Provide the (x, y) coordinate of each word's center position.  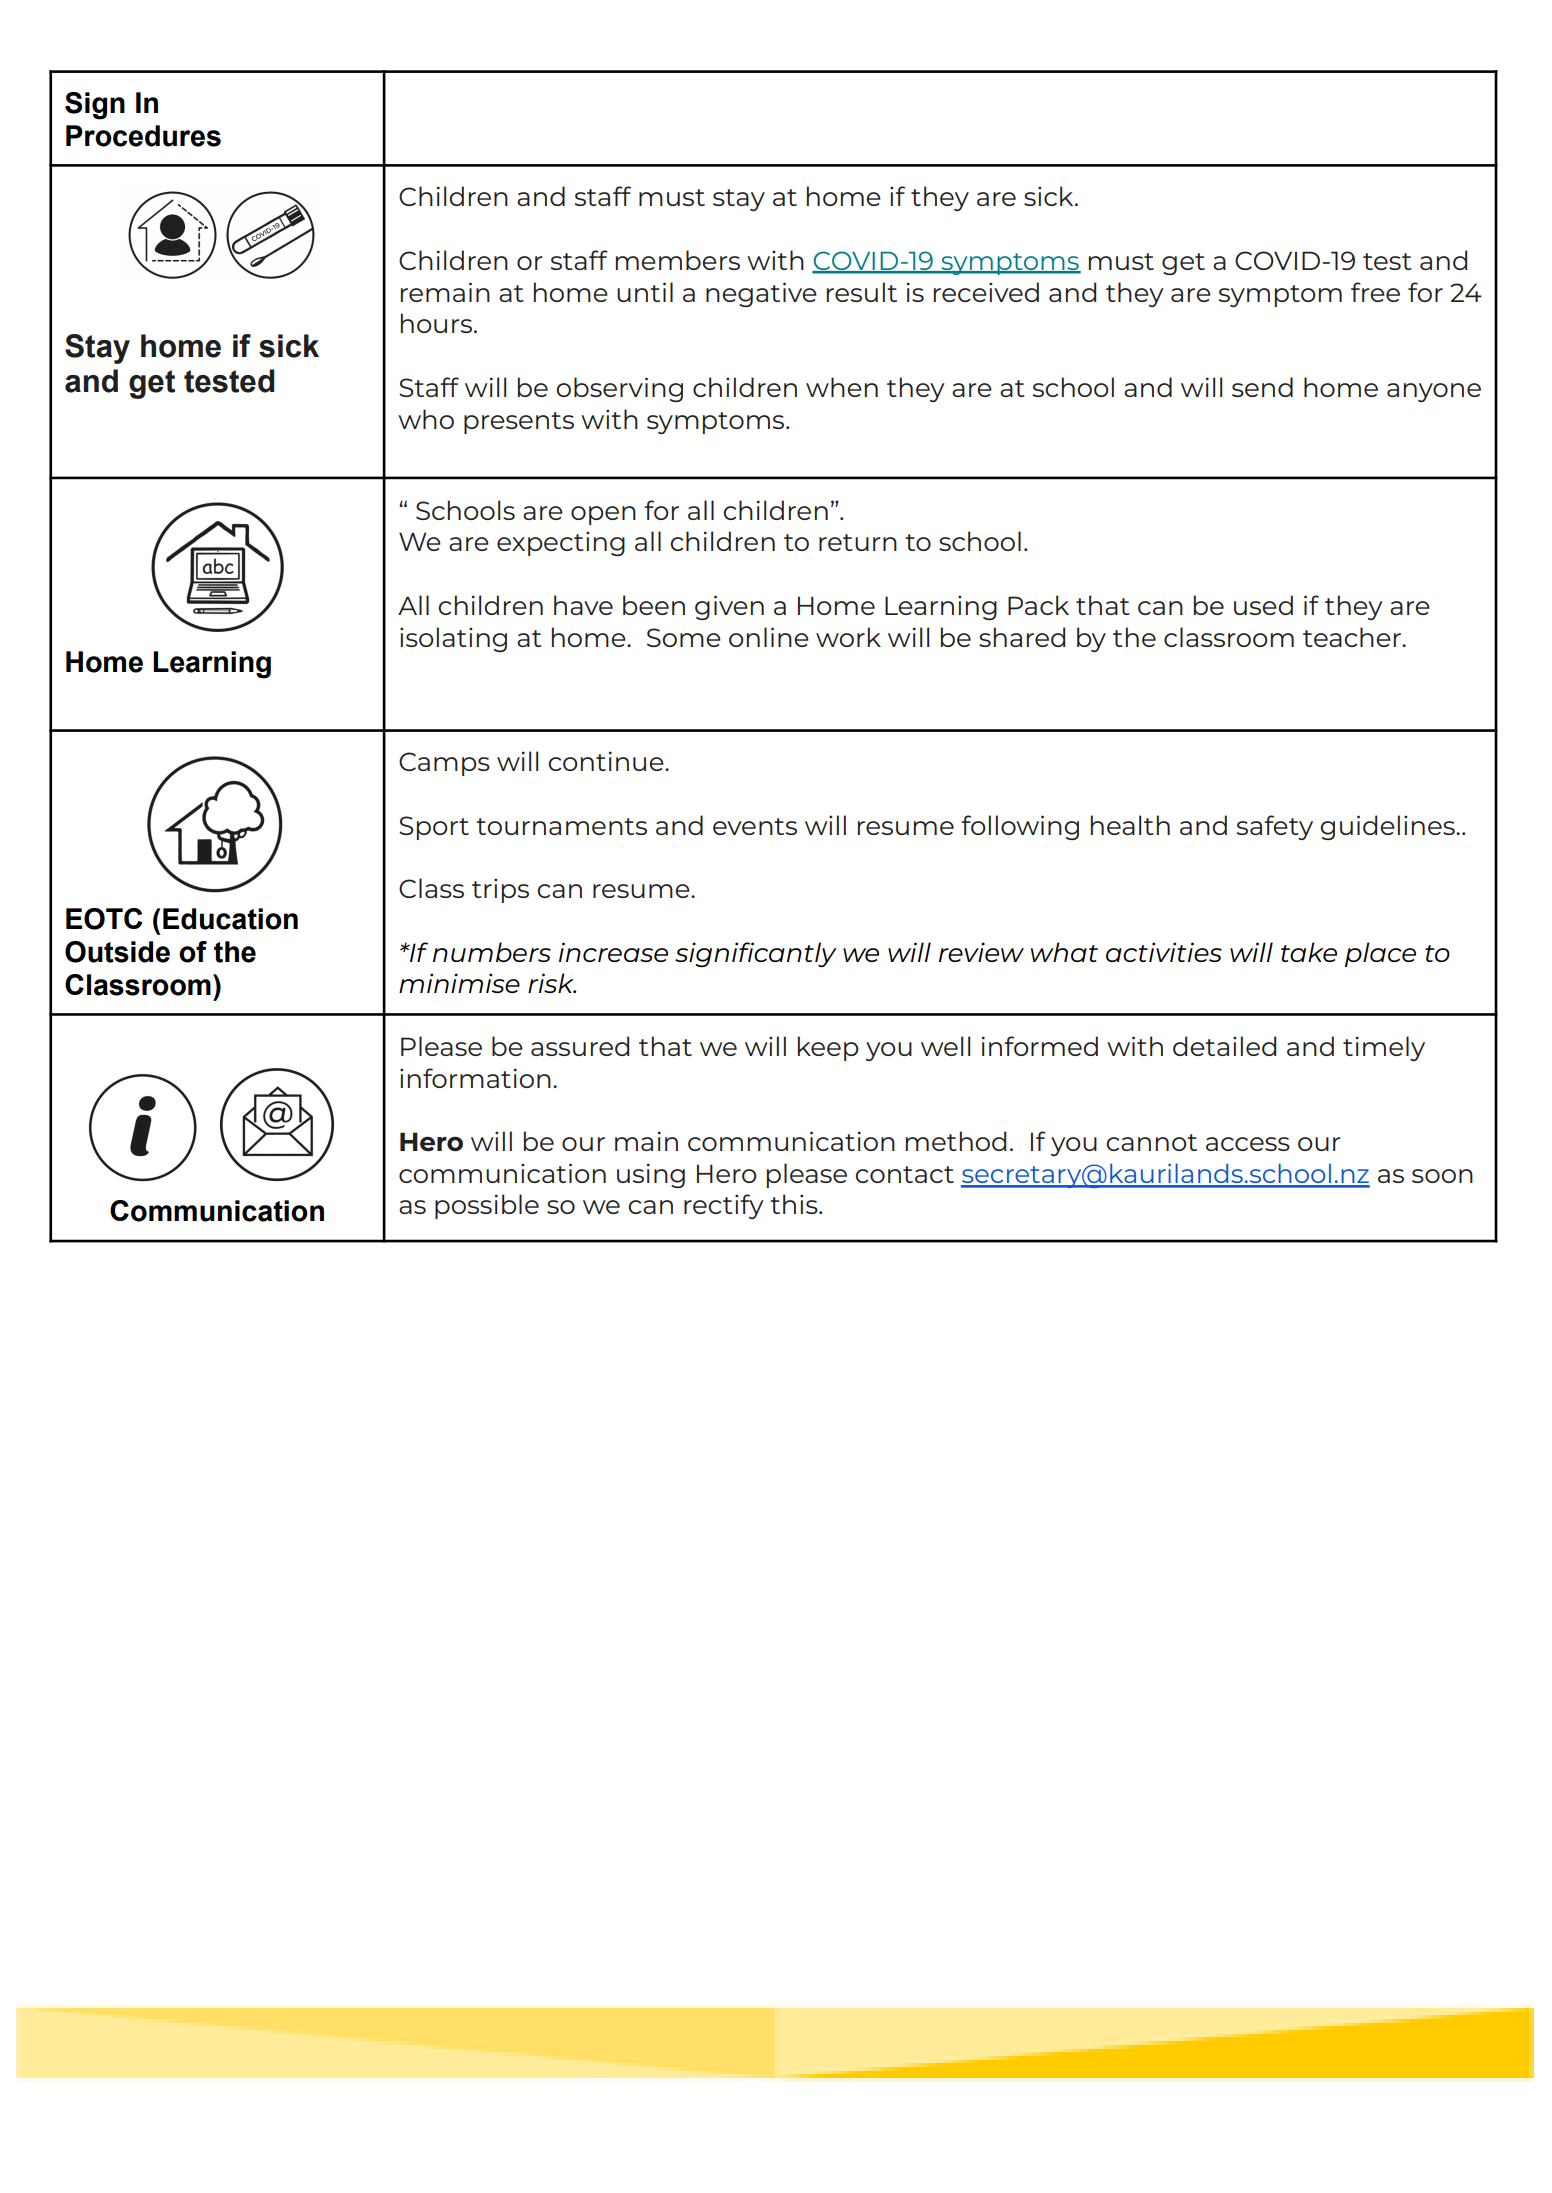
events (755, 826)
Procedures (143, 136)
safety (1275, 827)
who (426, 419)
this (795, 1204)
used (1263, 605)
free (1375, 292)
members (678, 260)
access (1248, 1144)
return (858, 542)
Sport (434, 828)
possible (487, 1206)
